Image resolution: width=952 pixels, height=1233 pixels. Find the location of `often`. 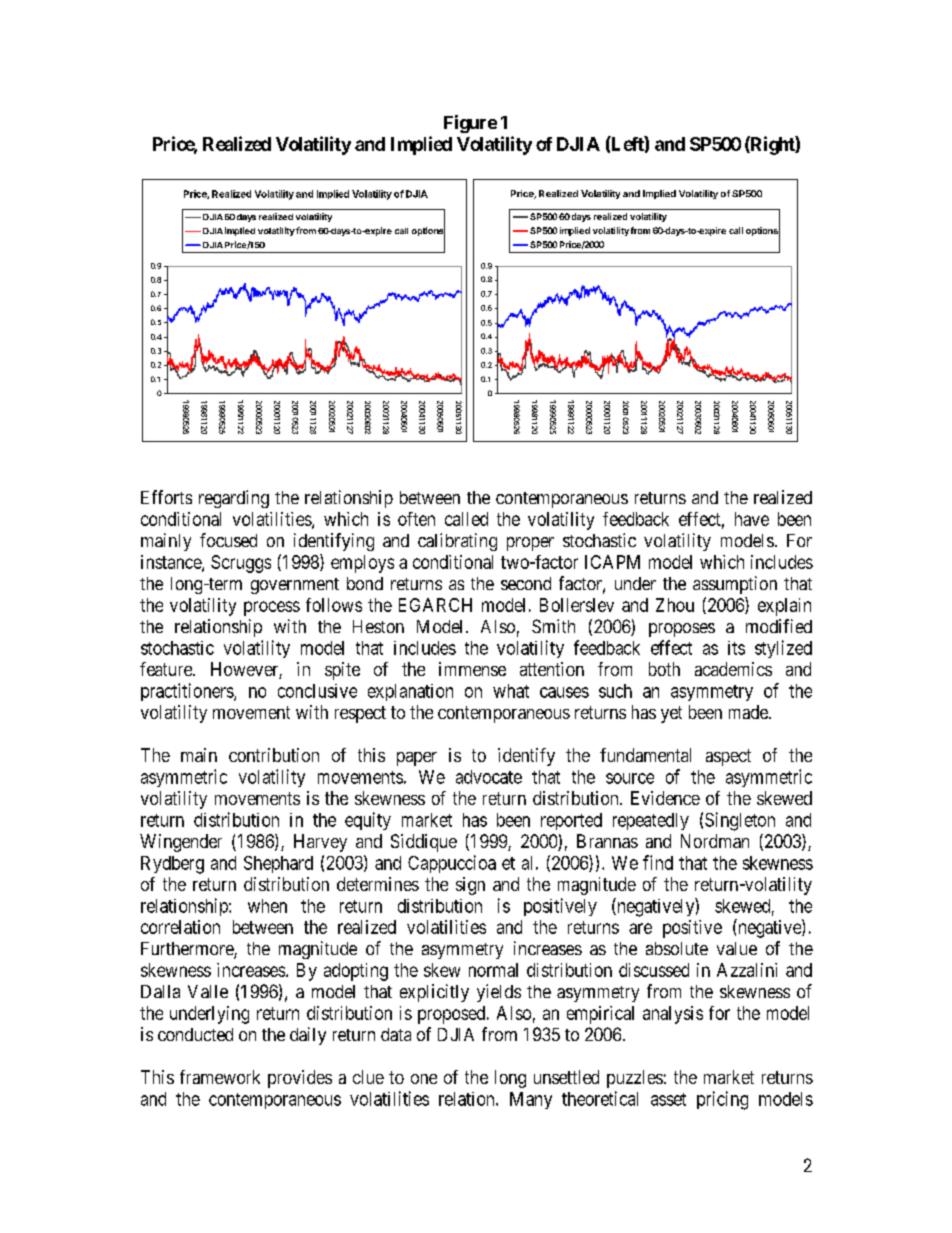

often is located at coordinates (416, 519).
